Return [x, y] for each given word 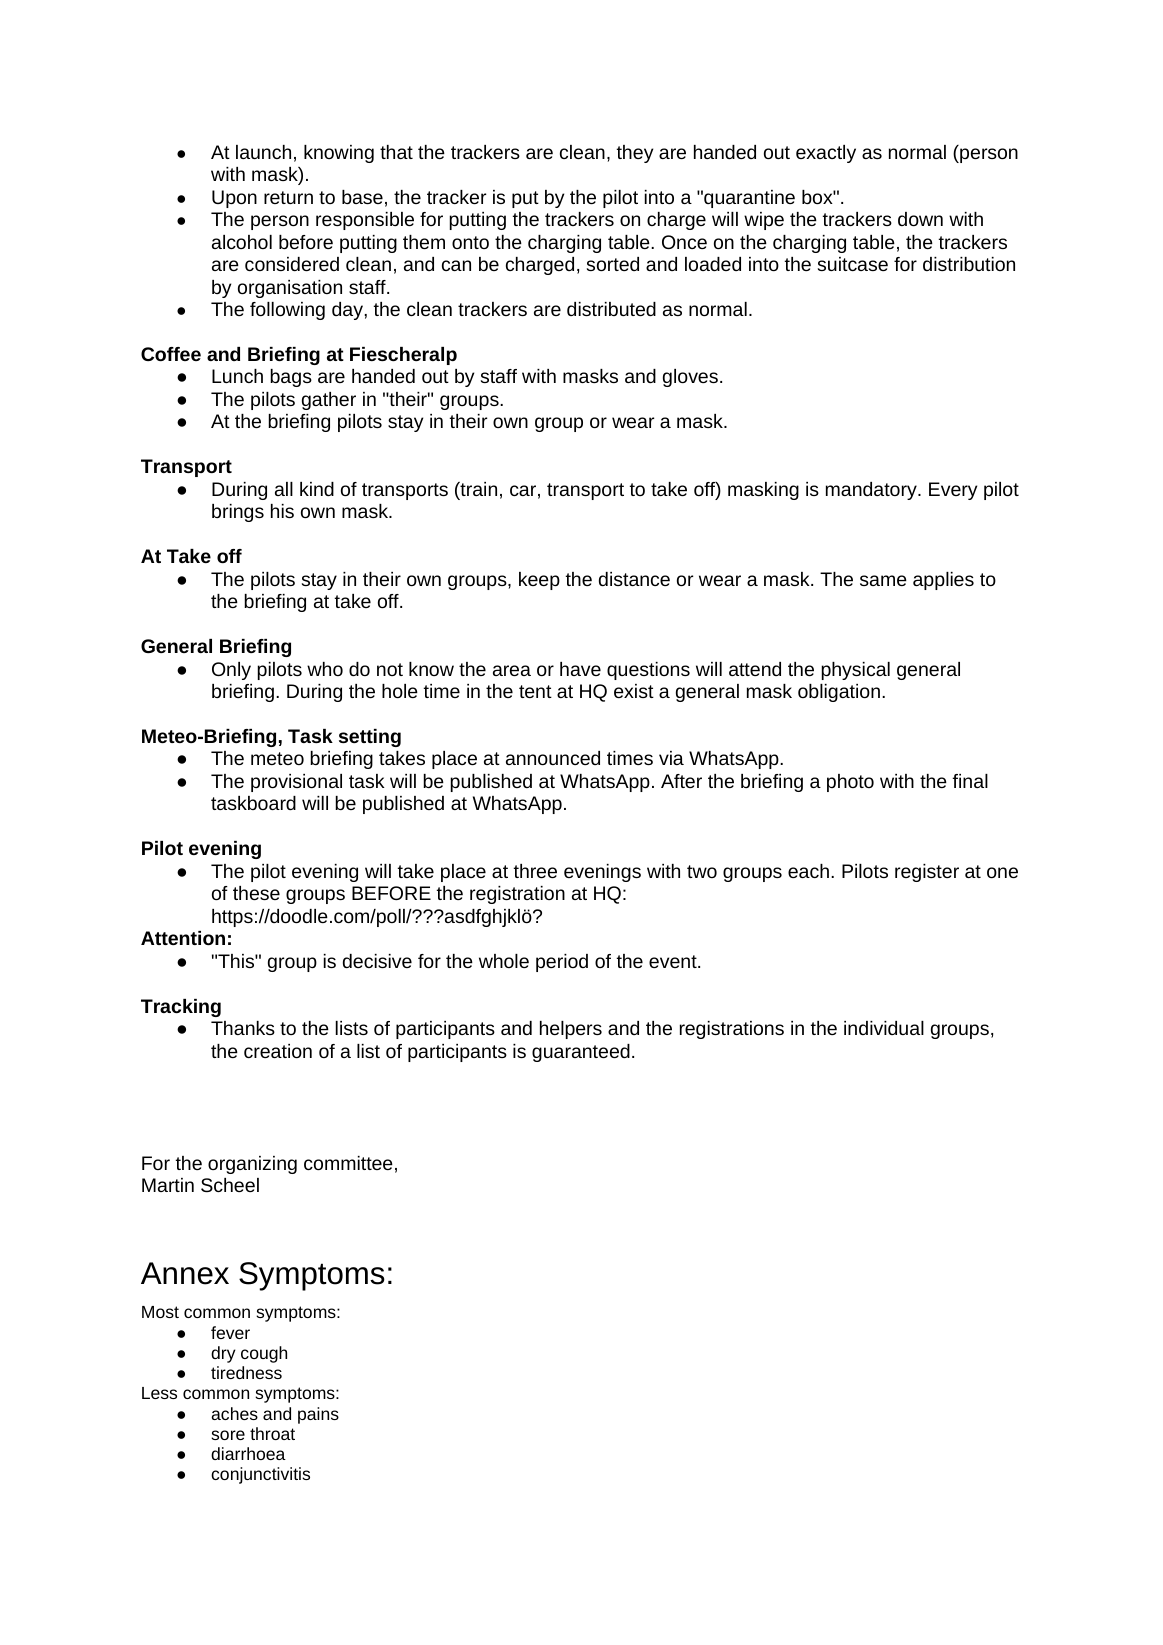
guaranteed [581, 1053]
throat [272, 1433]
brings [238, 513]
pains [318, 1415]
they [635, 154]
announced [553, 758]
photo [850, 783]
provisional [296, 783]
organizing [252, 1165]
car [523, 490]
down [920, 219]
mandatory [872, 491]
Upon [234, 199]
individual [884, 1028]
